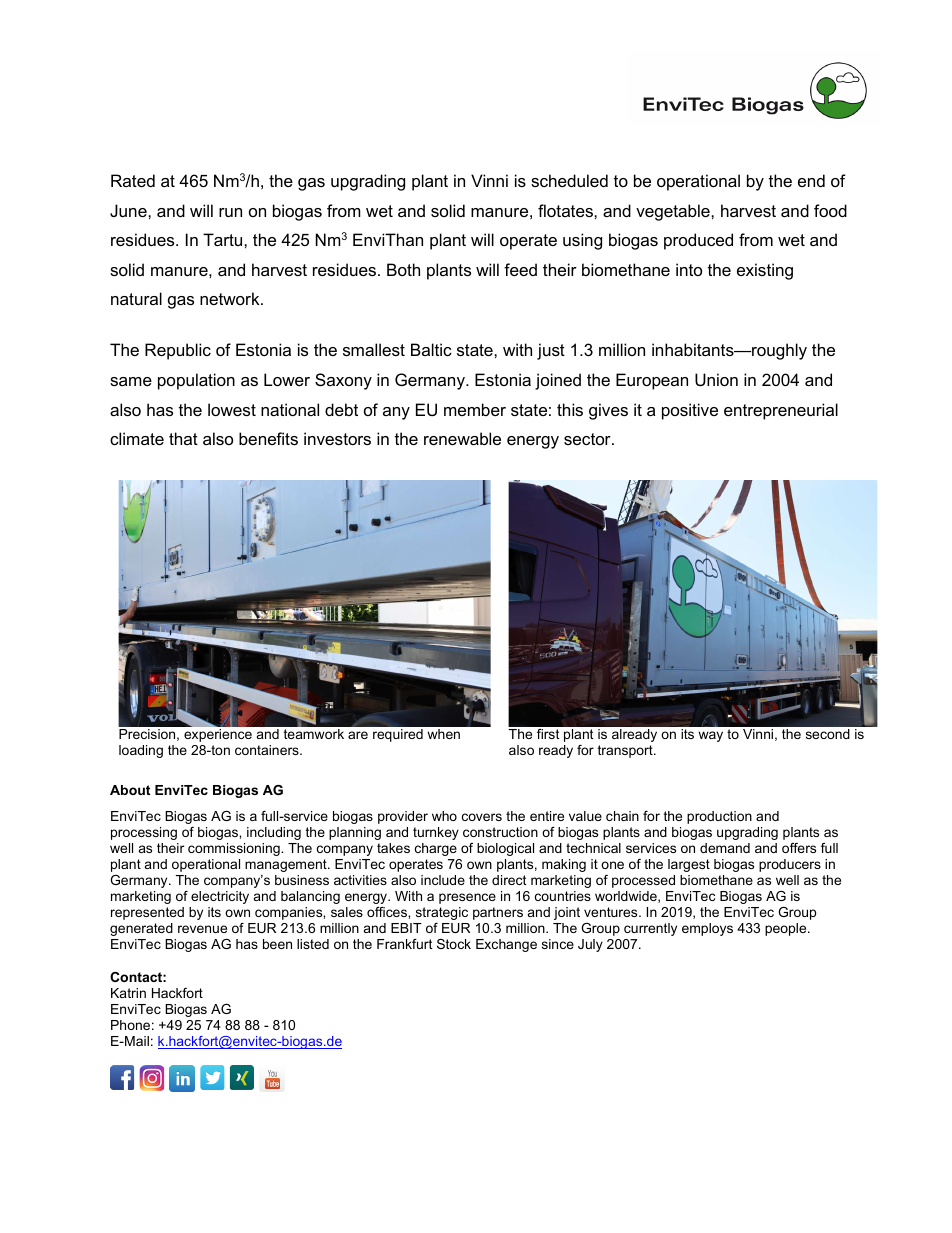 Image resolution: width=952 pixels, height=1233 pixels. What do you see at coordinates (710, 736) in the document?
I see `way` at bounding box center [710, 736].
